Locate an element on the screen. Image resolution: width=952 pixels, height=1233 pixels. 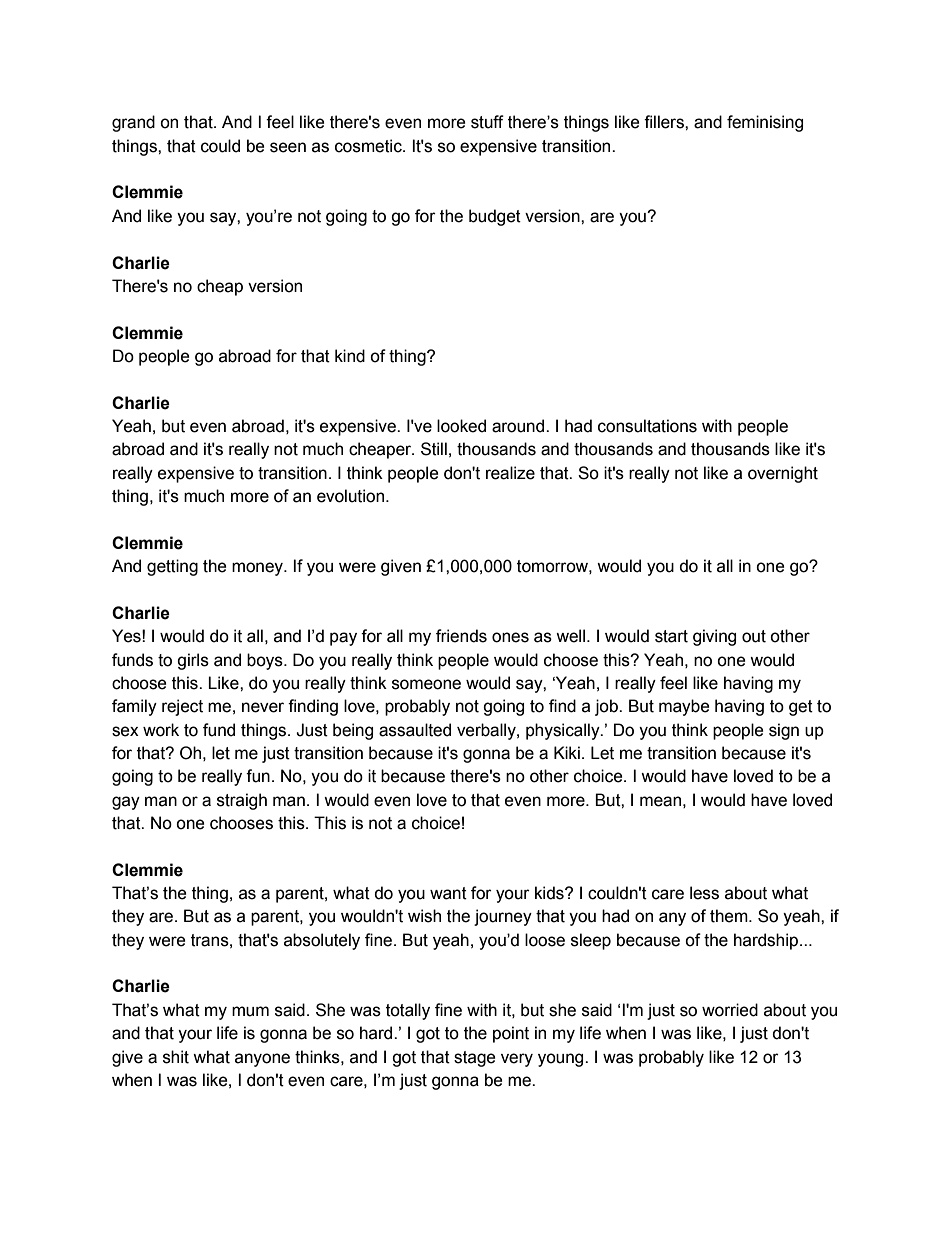
friends is located at coordinates (461, 636).
